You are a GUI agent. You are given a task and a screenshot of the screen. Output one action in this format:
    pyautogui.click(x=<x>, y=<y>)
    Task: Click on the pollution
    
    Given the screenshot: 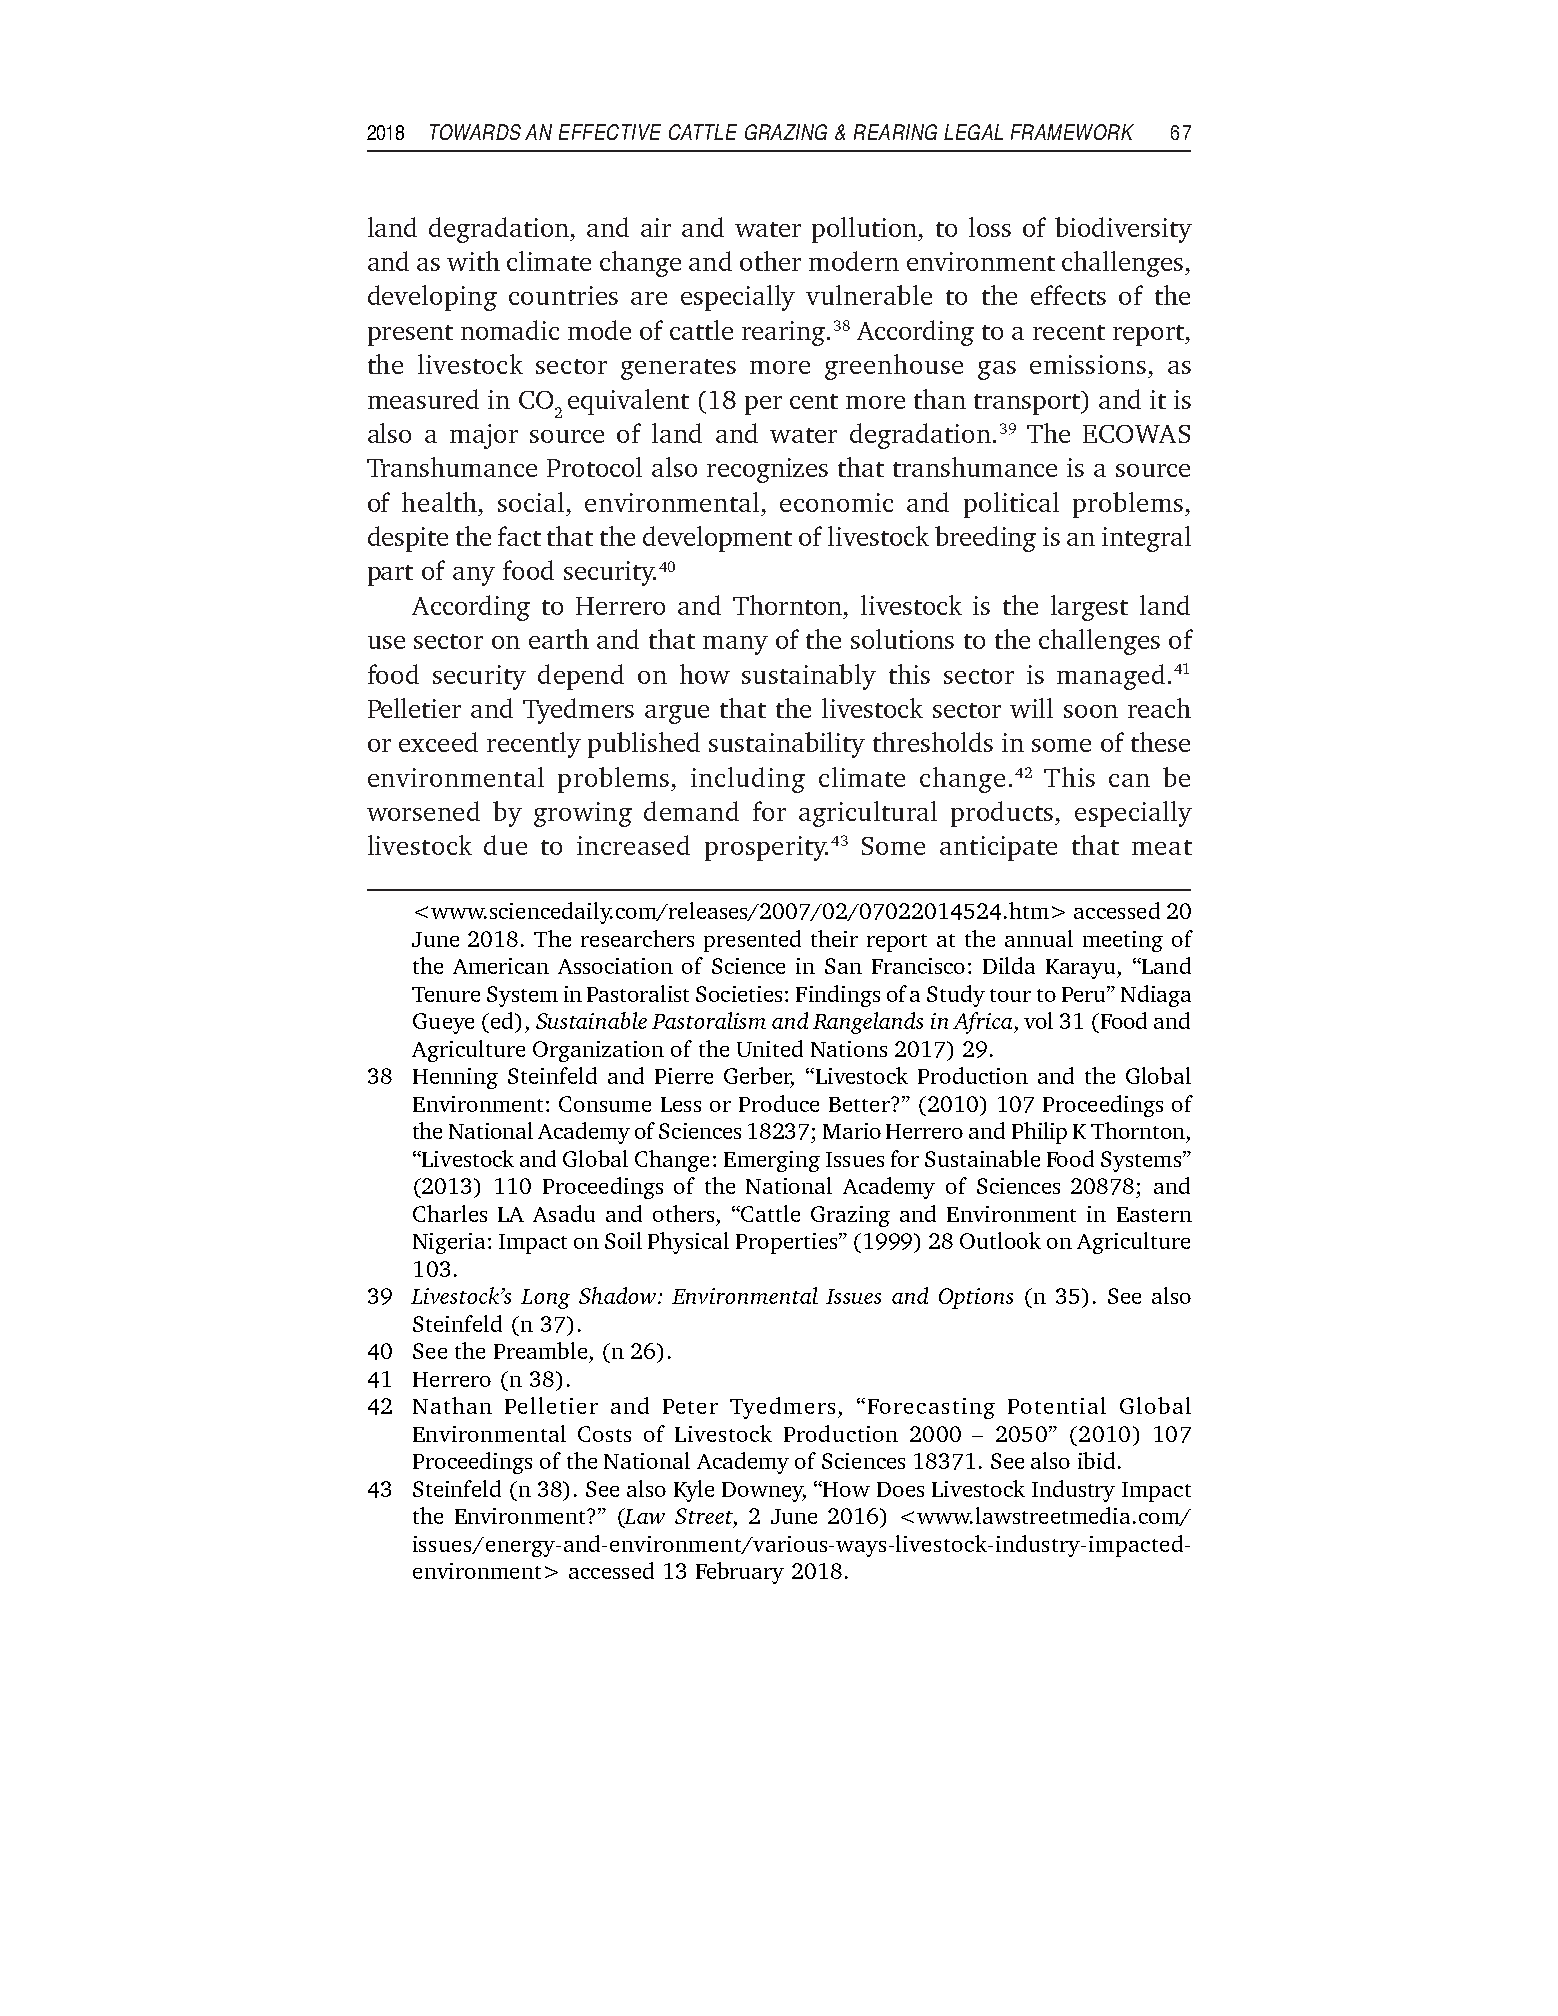 What is the action you would take?
    pyautogui.click(x=866, y=230)
